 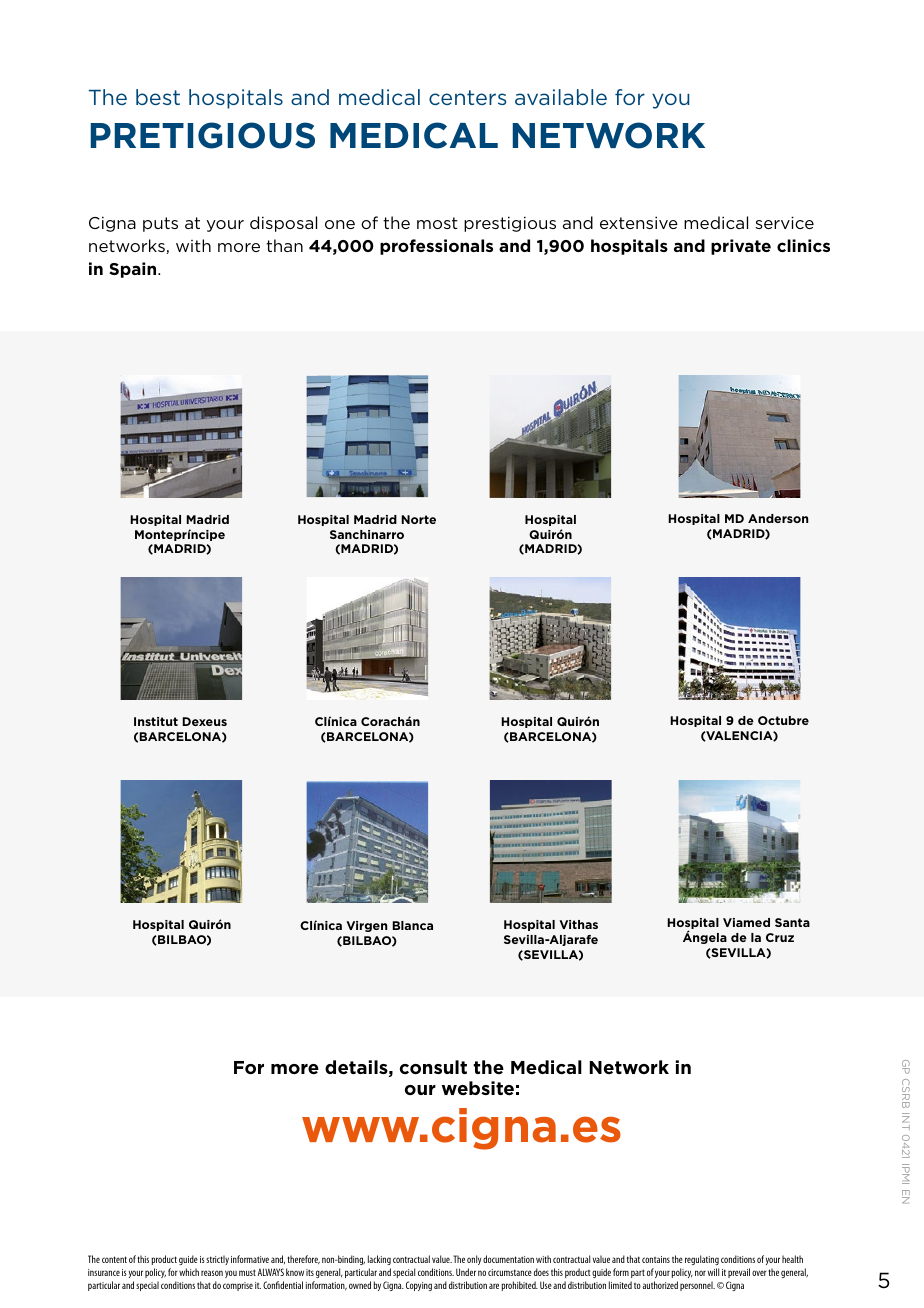 What do you see at coordinates (783, 720) in the screenshot?
I see `Octubre` at bounding box center [783, 720].
